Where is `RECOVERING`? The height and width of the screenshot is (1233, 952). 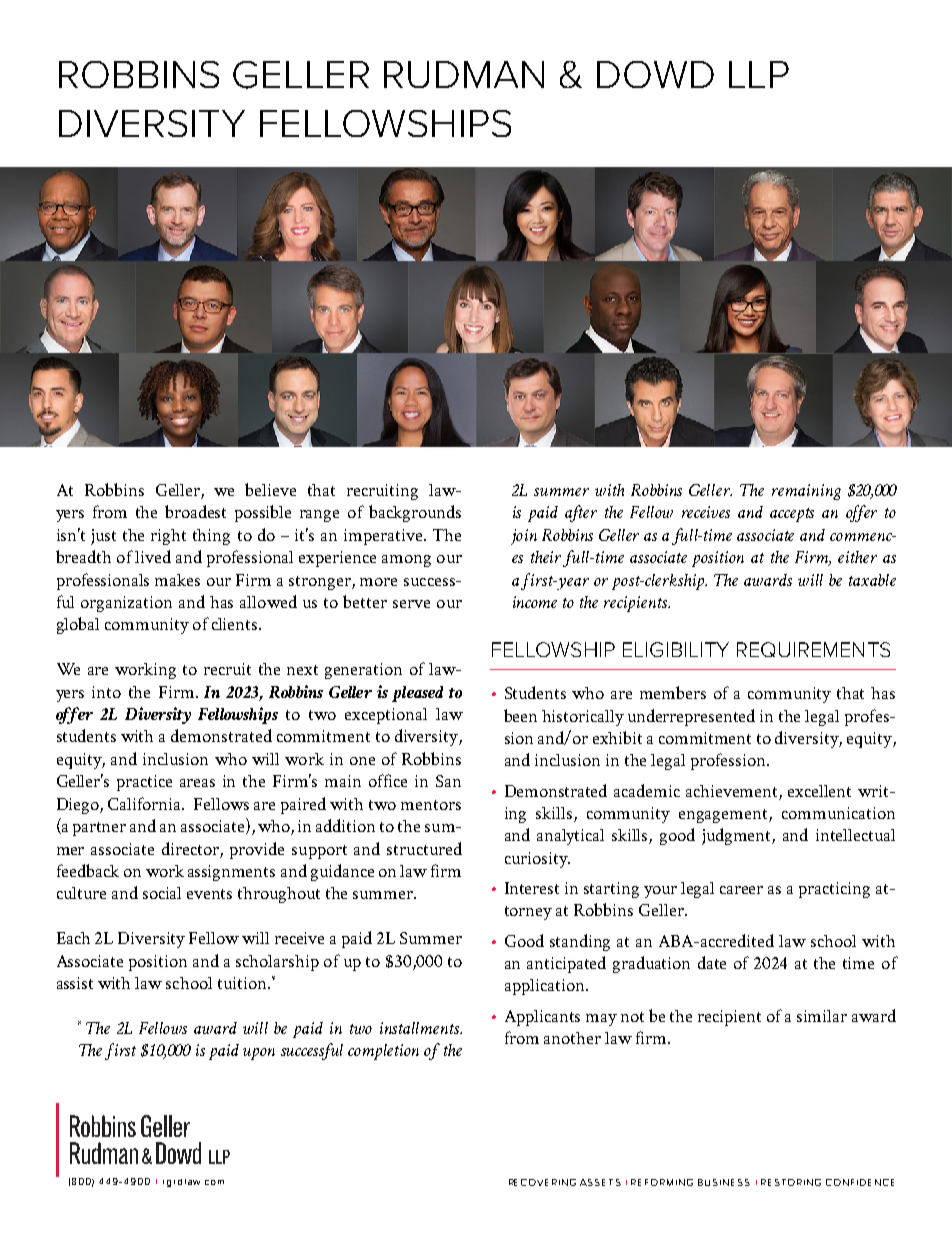 RECOVERING is located at coordinates (542, 1182).
